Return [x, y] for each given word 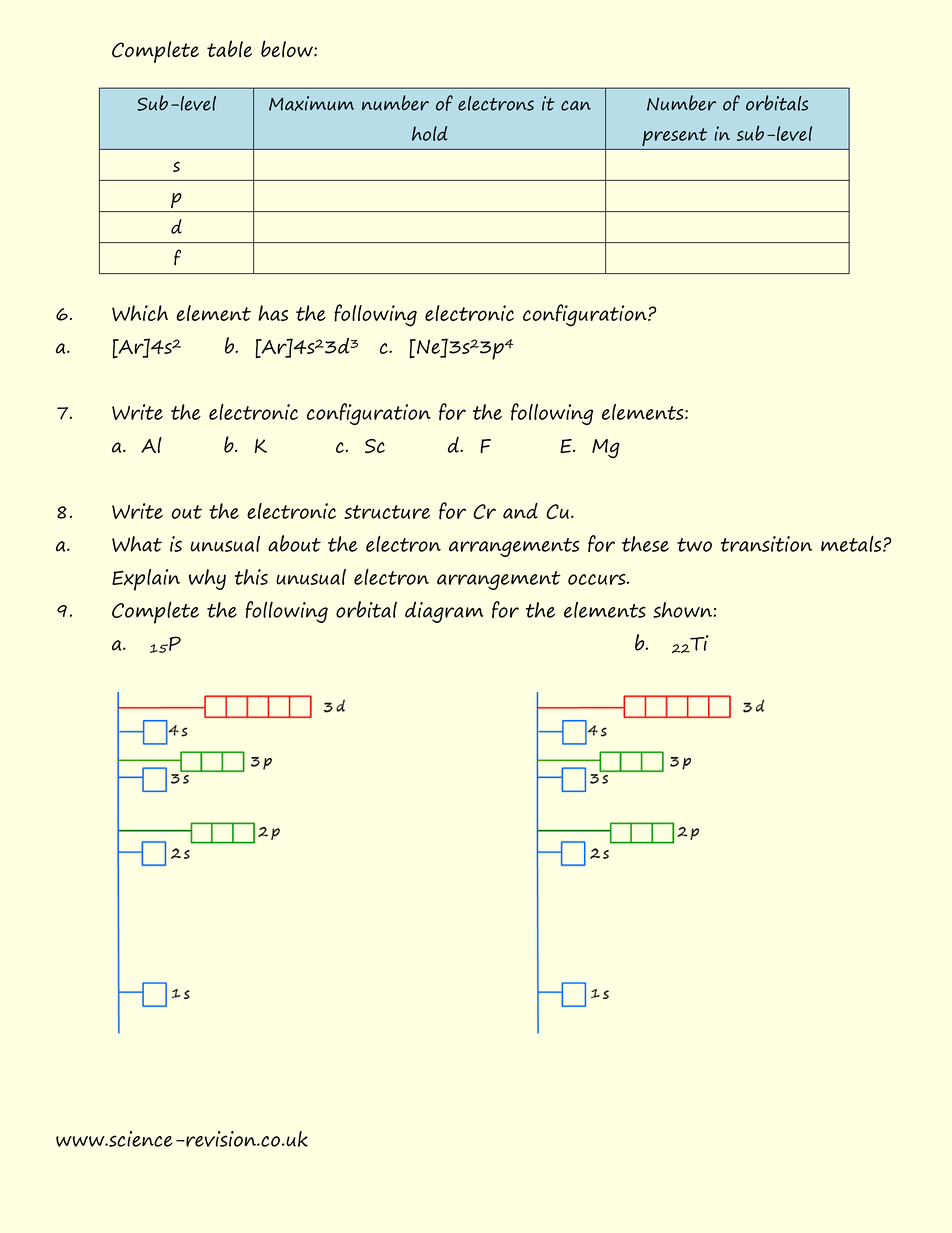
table [229, 49]
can [576, 105]
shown [683, 610]
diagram [444, 612]
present [674, 137]
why [207, 579]
